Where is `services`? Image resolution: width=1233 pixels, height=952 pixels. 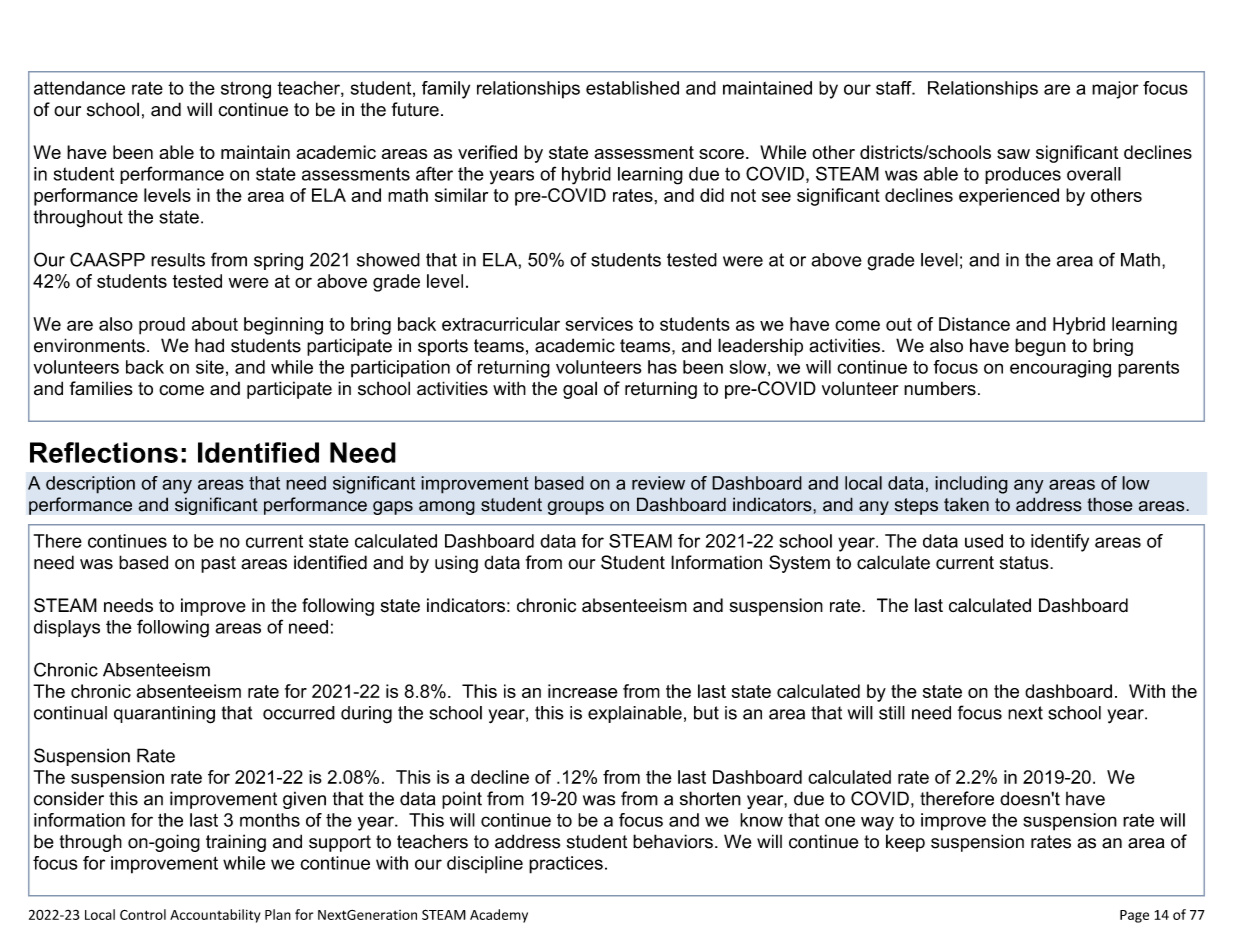 services is located at coordinates (599, 324).
